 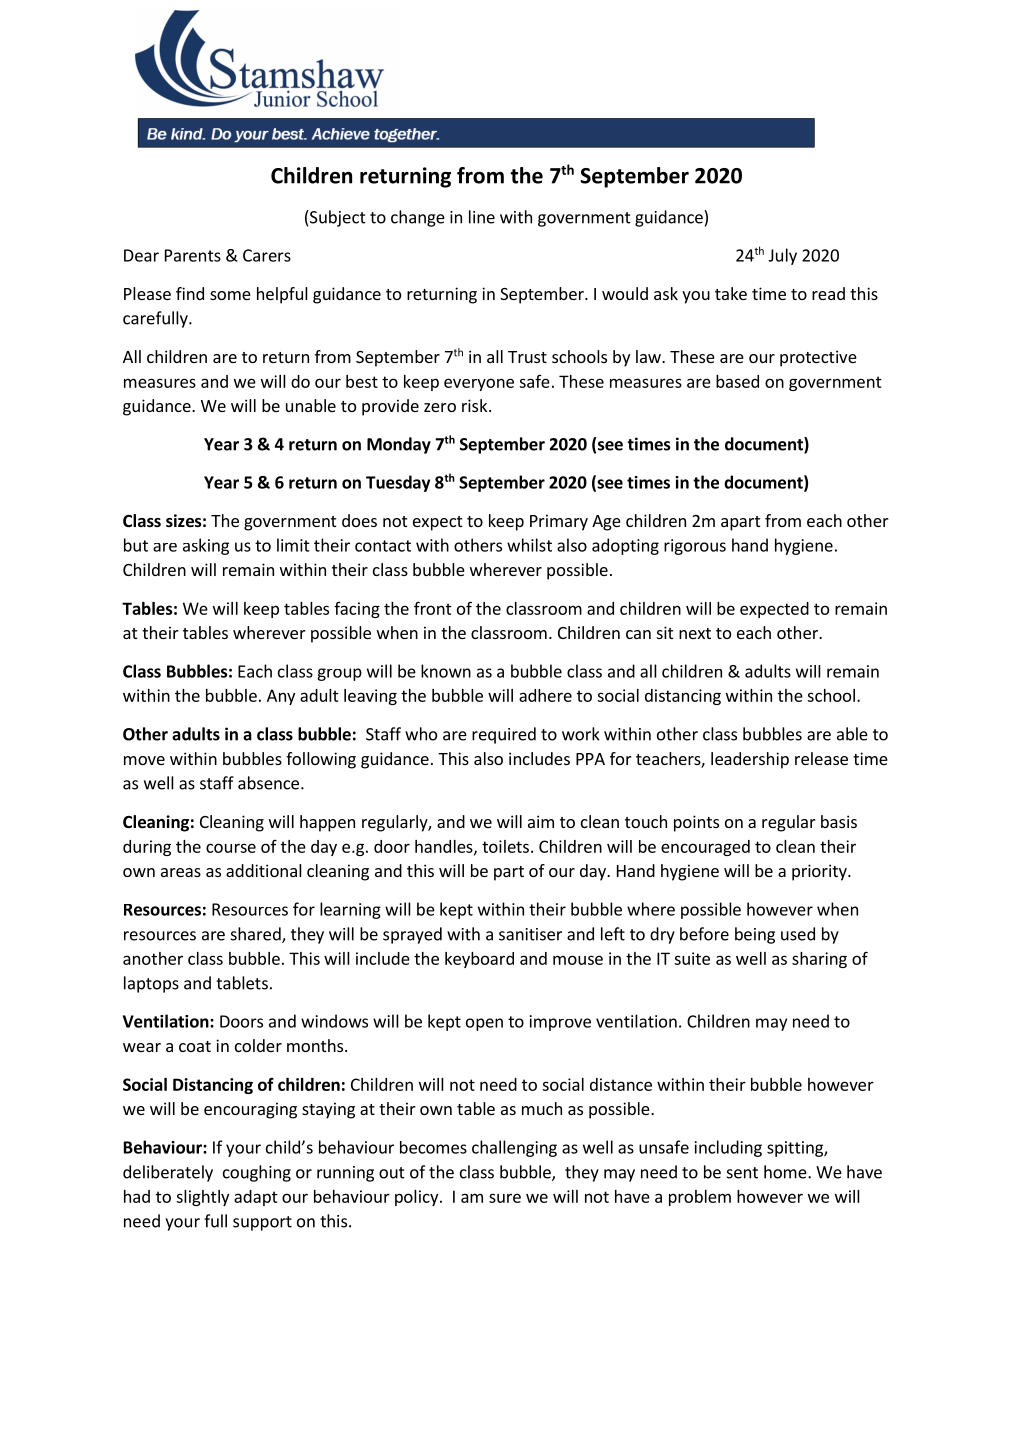 I want to click on Parents, so click(x=193, y=255).
